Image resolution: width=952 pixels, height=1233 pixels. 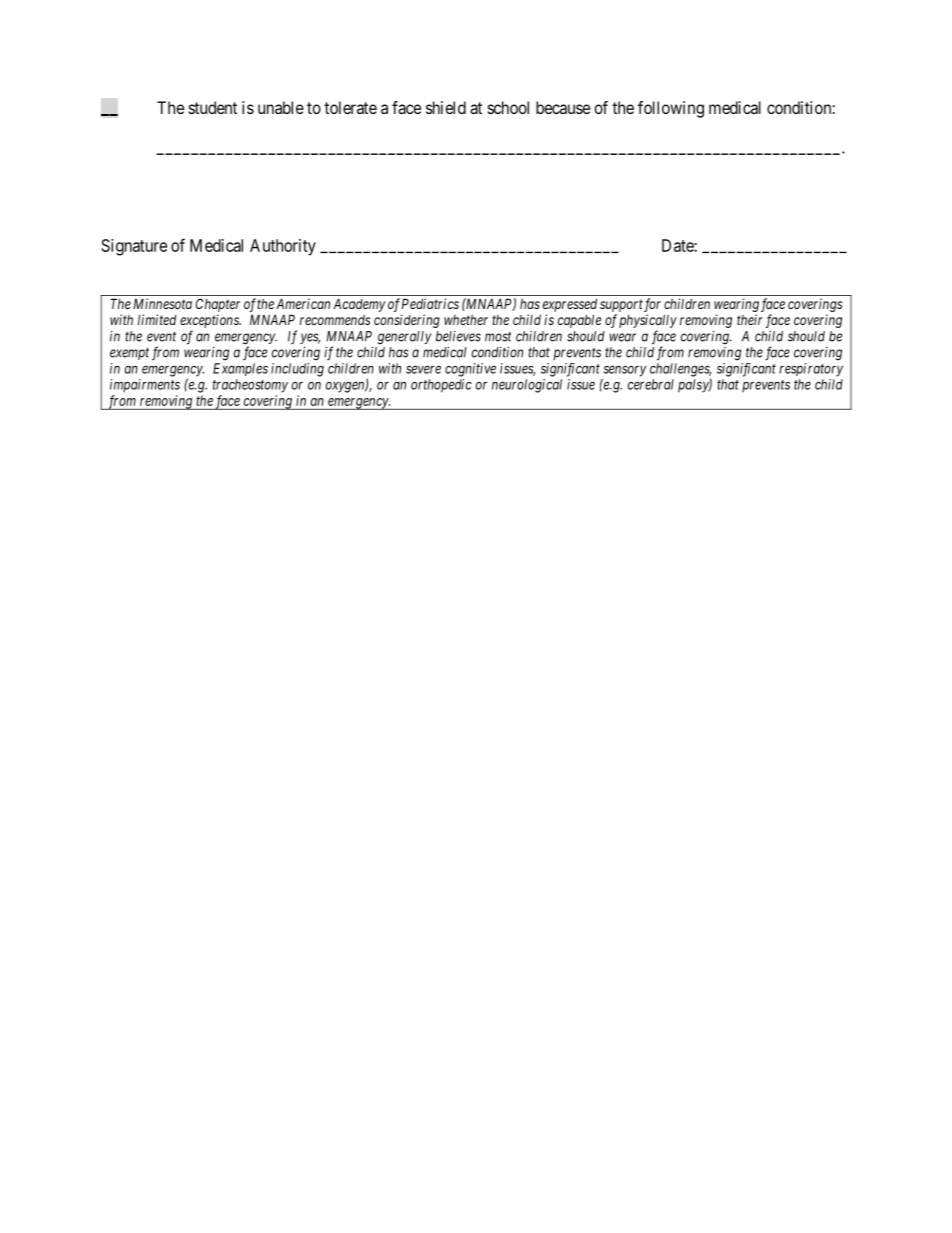 What do you see at coordinates (671, 109) in the page?
I see `following` at bounding box center [671, 109].
